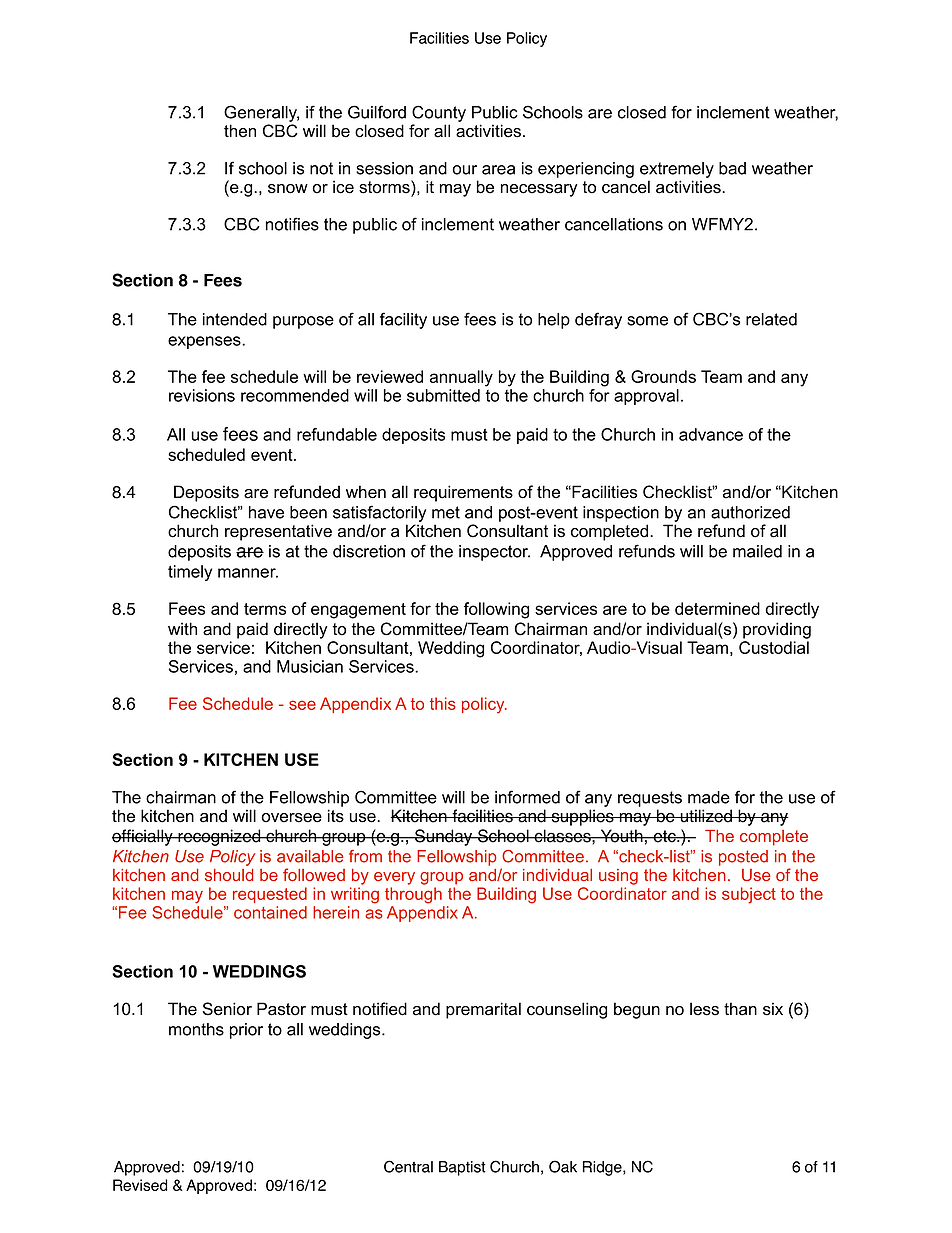 This screenshot has width=952, height=1233. What do you see at coordinates (706, 816) in the screenshot?
I see `utilized` at bounding box center [706, 816].
